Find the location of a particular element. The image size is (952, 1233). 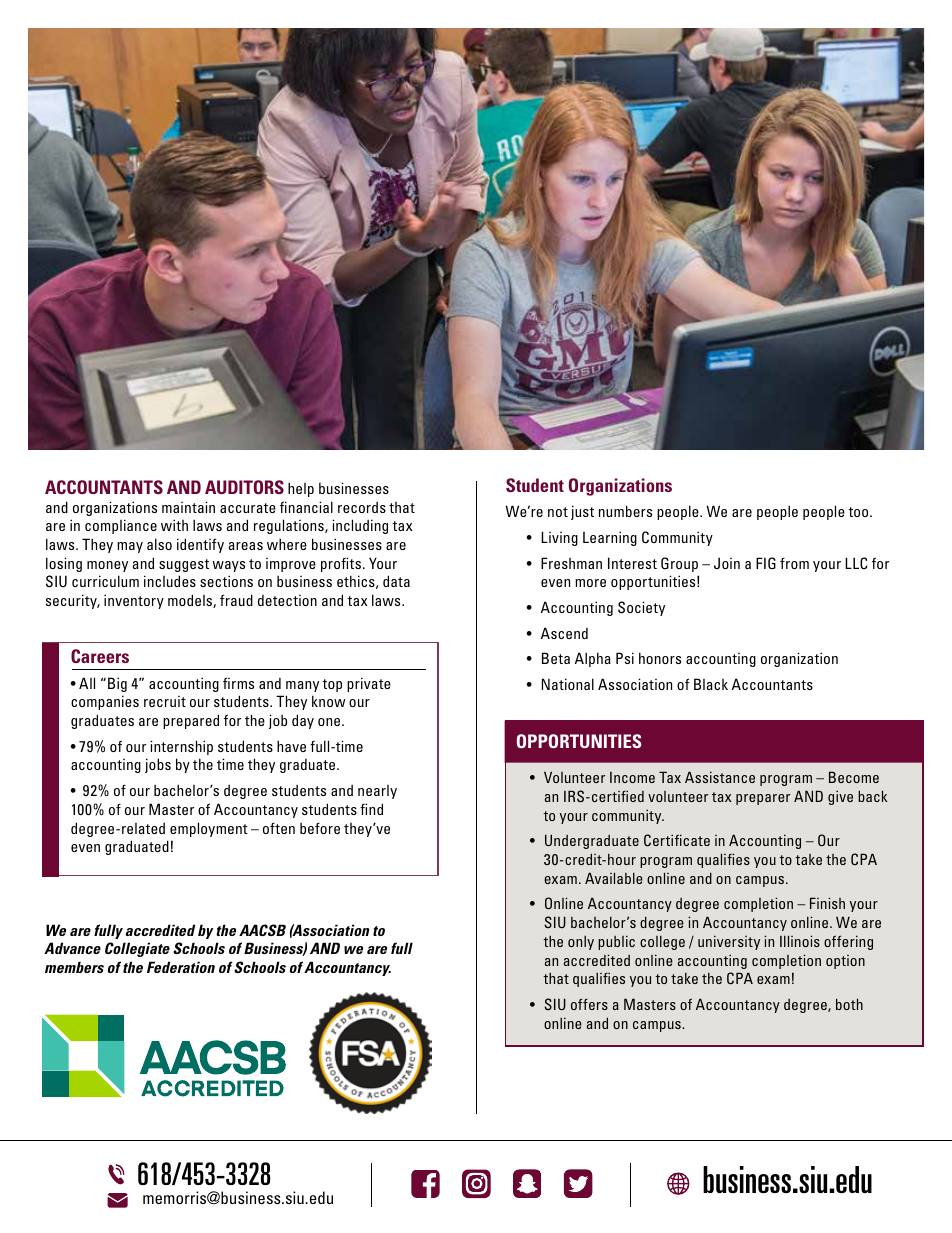

maintain is located at coordinates (188, 507).
